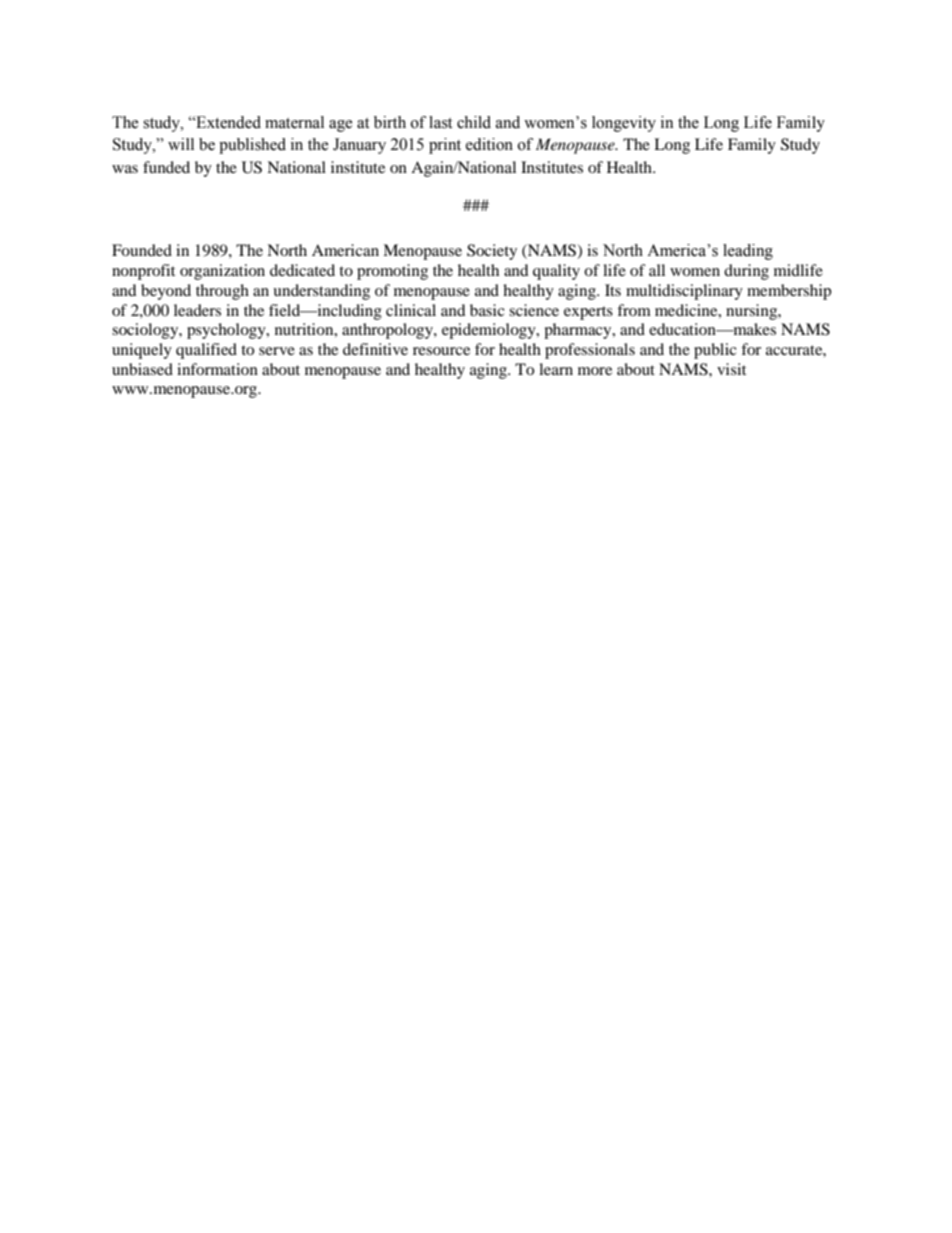 This screenshot has height=1233, width=952. What do you see at coordinates (684, 292) in the screenshot?
I see `multidisciplinary` at bounding box center [684, 292].
